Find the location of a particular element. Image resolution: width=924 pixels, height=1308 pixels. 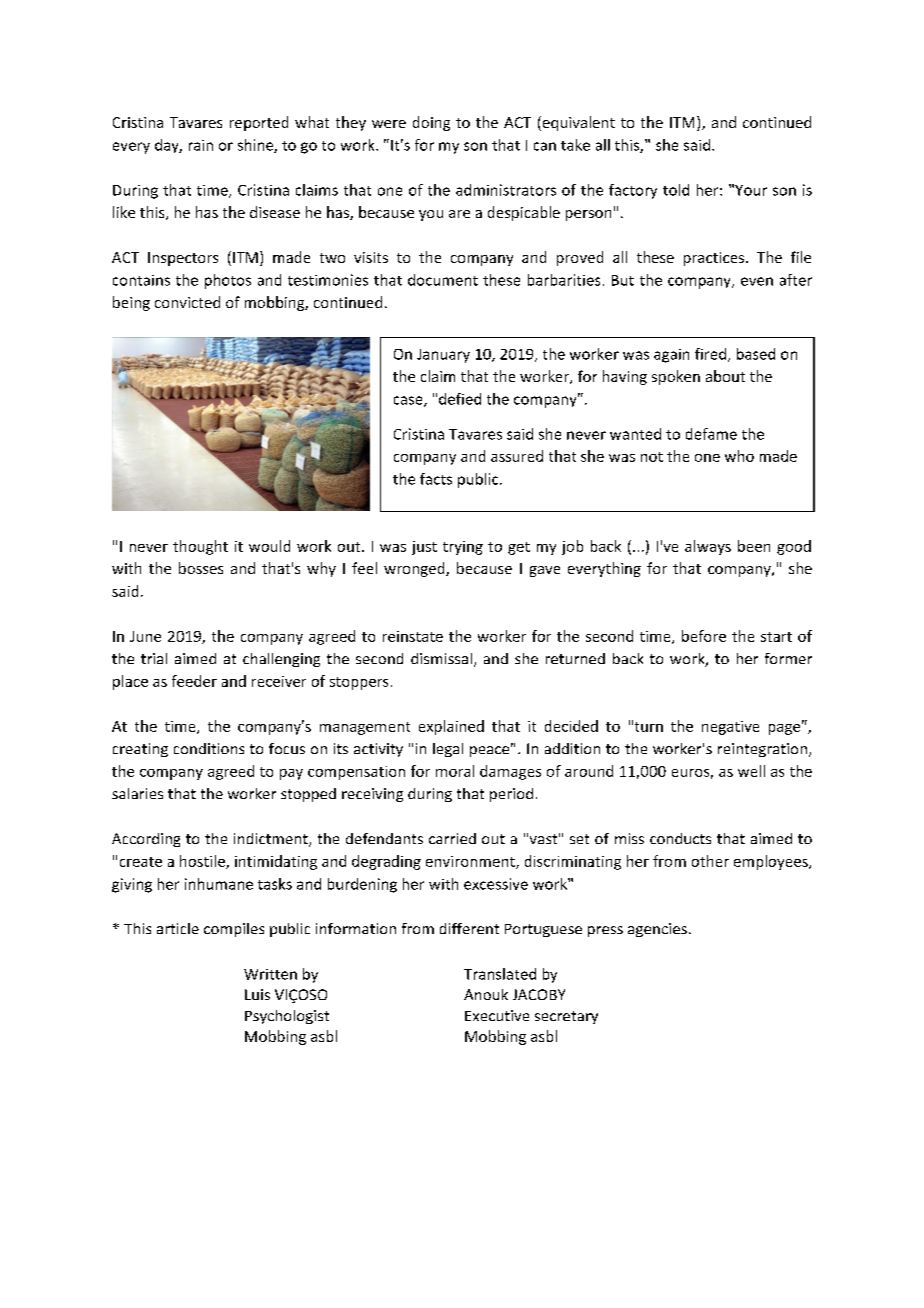

always is located at coordinates (708, 547).
